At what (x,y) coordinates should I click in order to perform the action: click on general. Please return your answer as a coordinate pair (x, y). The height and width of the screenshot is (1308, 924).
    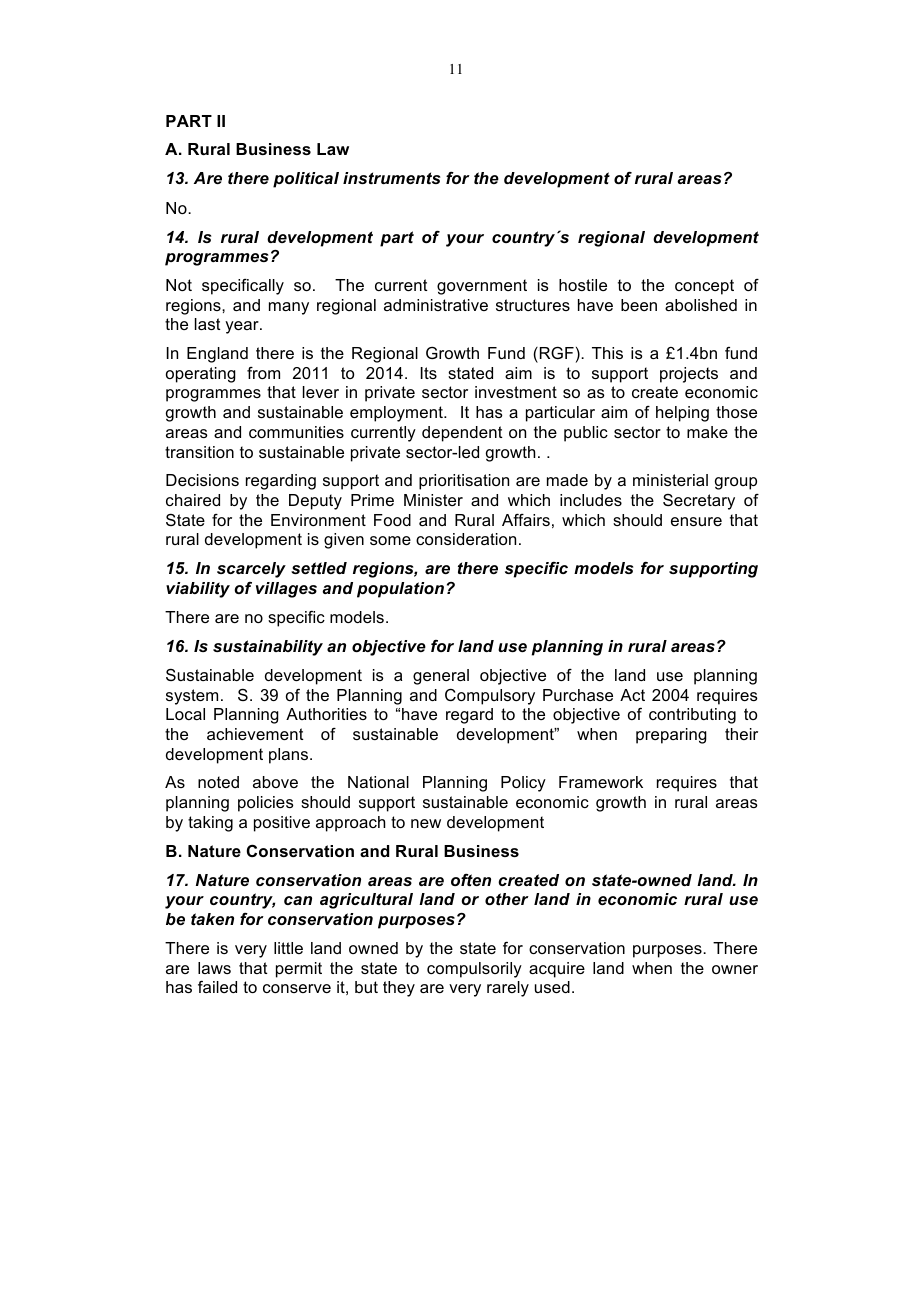
    Looking at the image, I should click on (441, 677).
